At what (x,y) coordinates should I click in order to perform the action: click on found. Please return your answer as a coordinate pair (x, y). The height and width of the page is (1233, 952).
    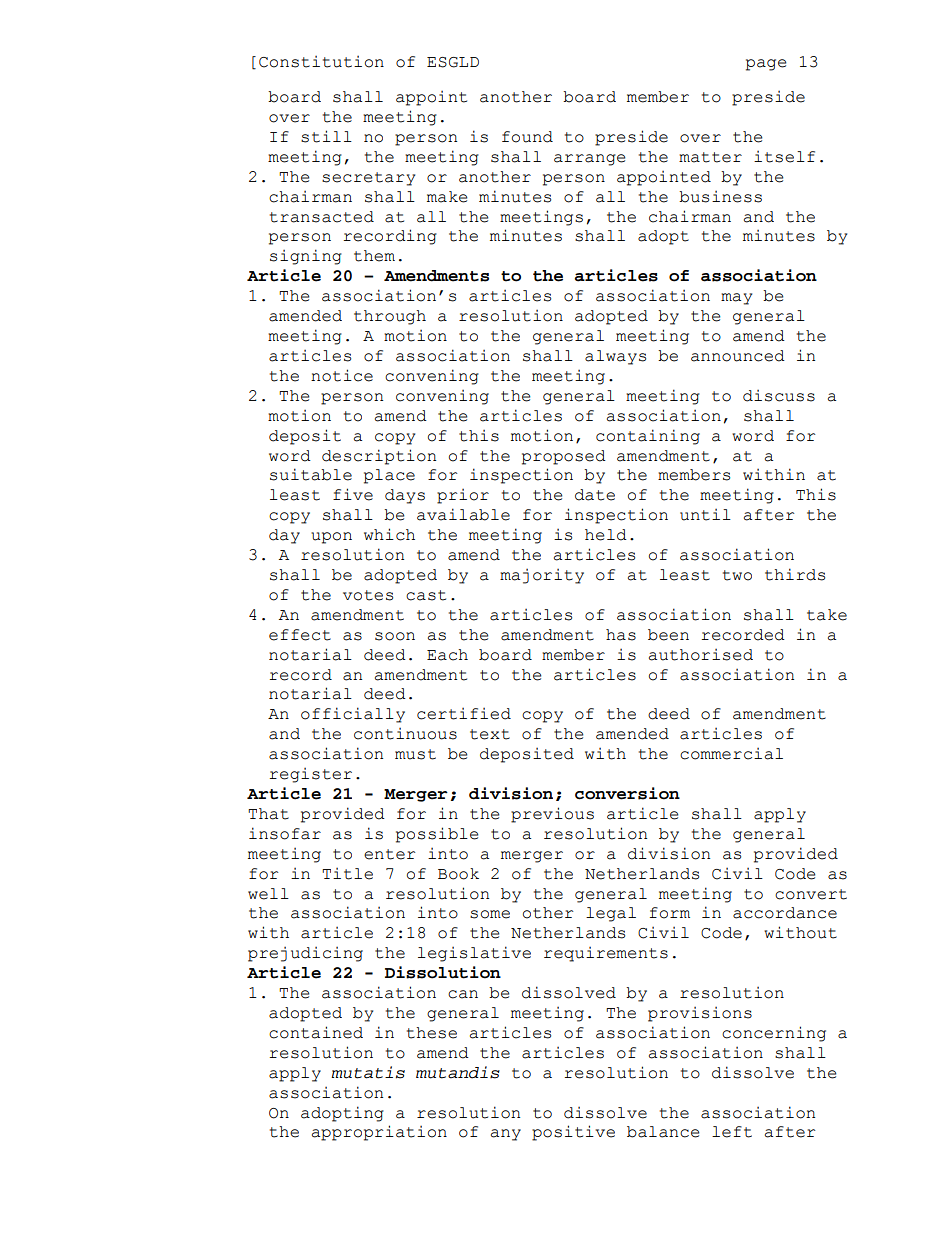
    Looking at the image, I should click on (527, 137).
